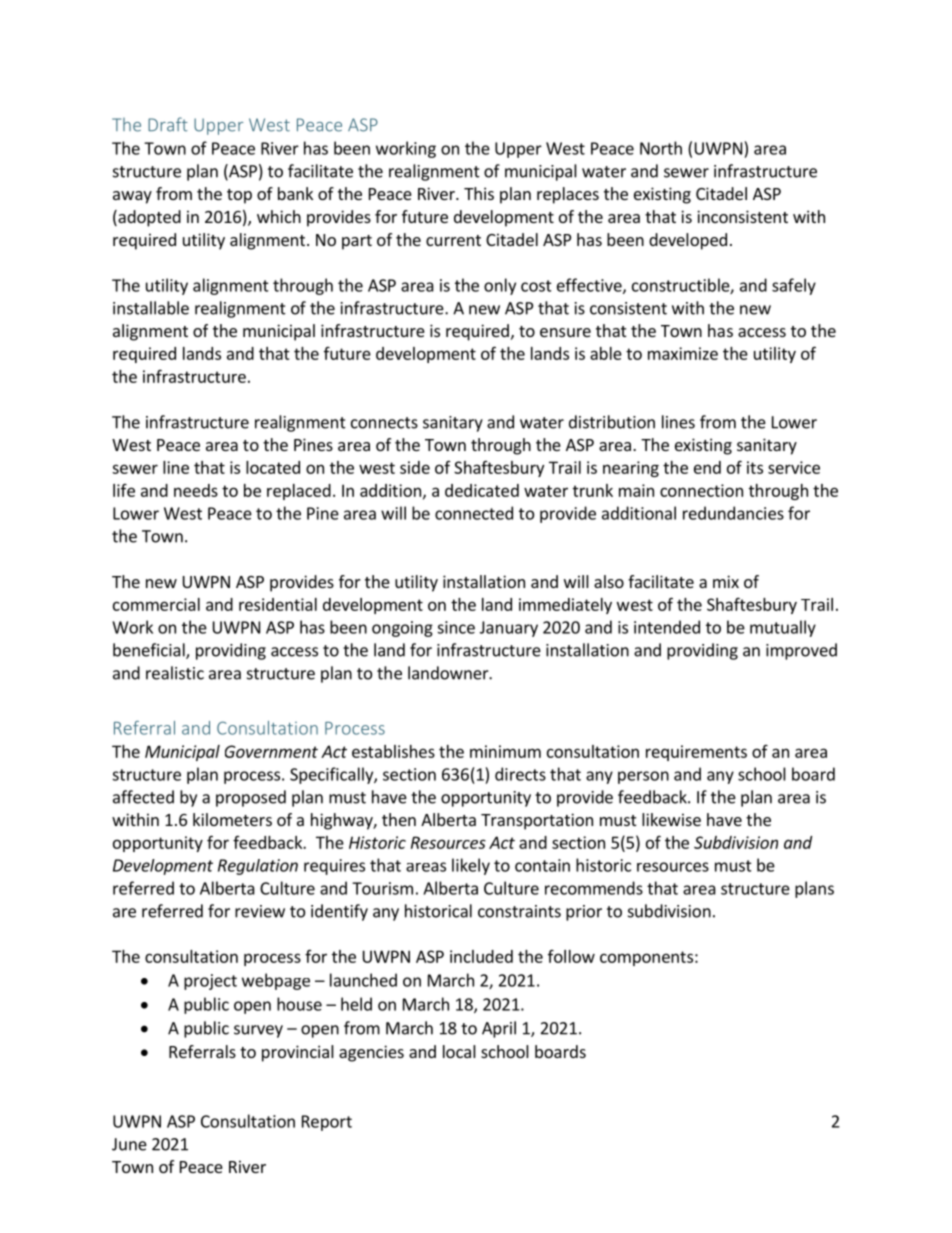 This screenshot has height=1233, width=952. Describe the element at coordinates (129, 1144) in the screenshot. I see `June` at that location.
